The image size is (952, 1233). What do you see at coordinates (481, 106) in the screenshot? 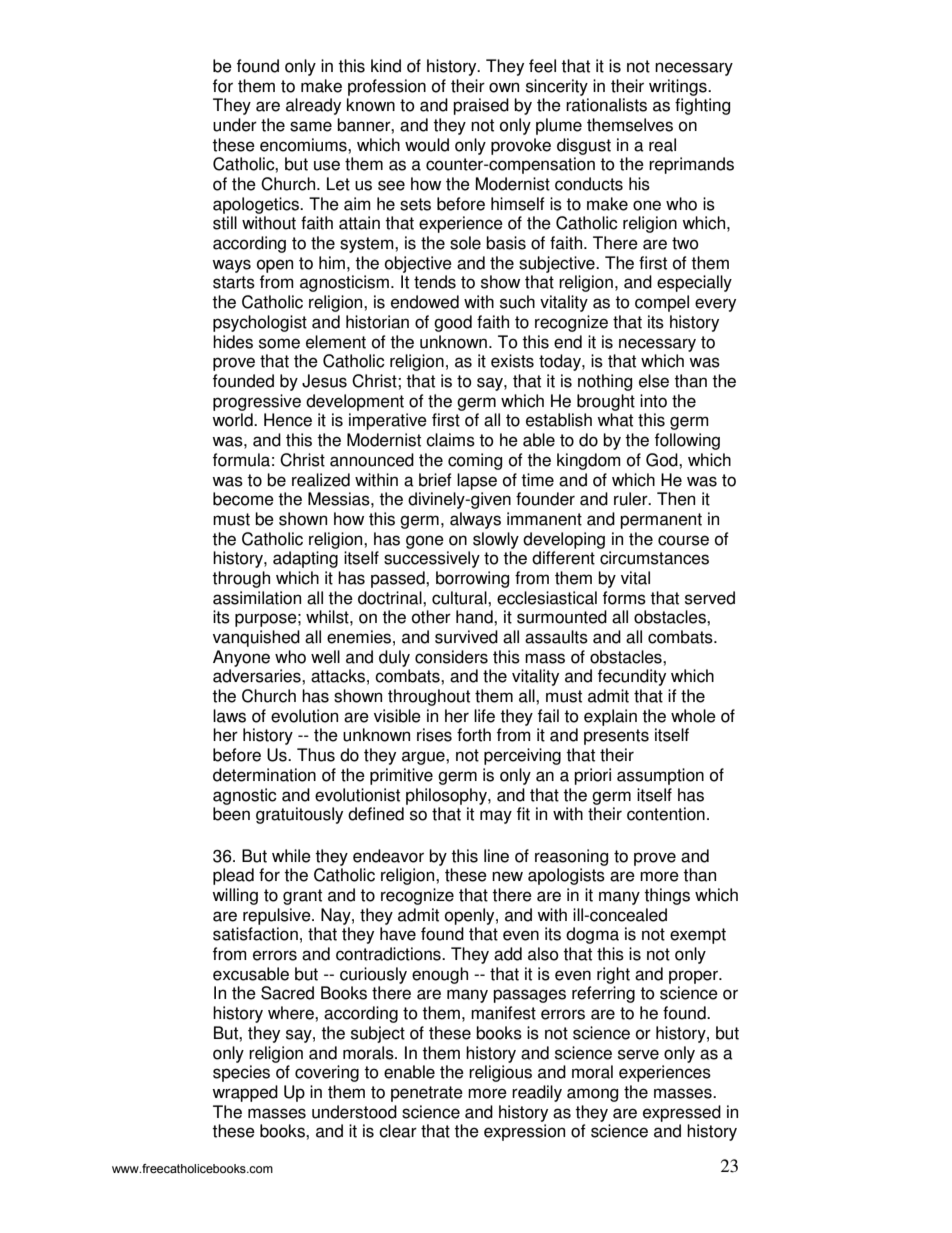
I see `praised` at bounding box center [481, 106].
